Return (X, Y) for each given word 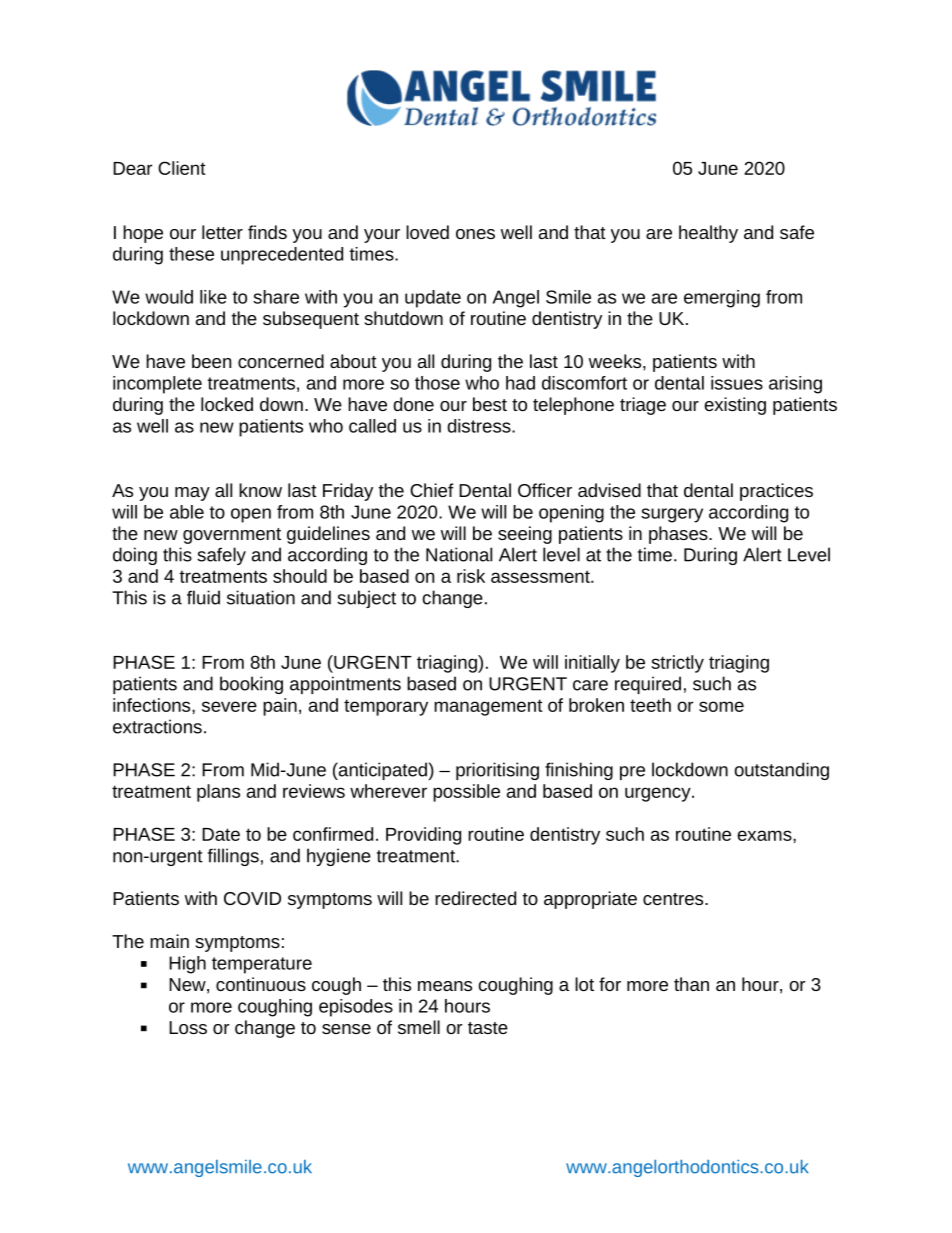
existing (735, 406)
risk (471, 576)
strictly (677, 664)
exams (766, 835)
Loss (188, 1027)
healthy (708, 234)
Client (182, 168)
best (490, 404)
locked (227, 404)
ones (475, 234)
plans (218, 793)
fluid (203, 597)
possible (466, 793)
